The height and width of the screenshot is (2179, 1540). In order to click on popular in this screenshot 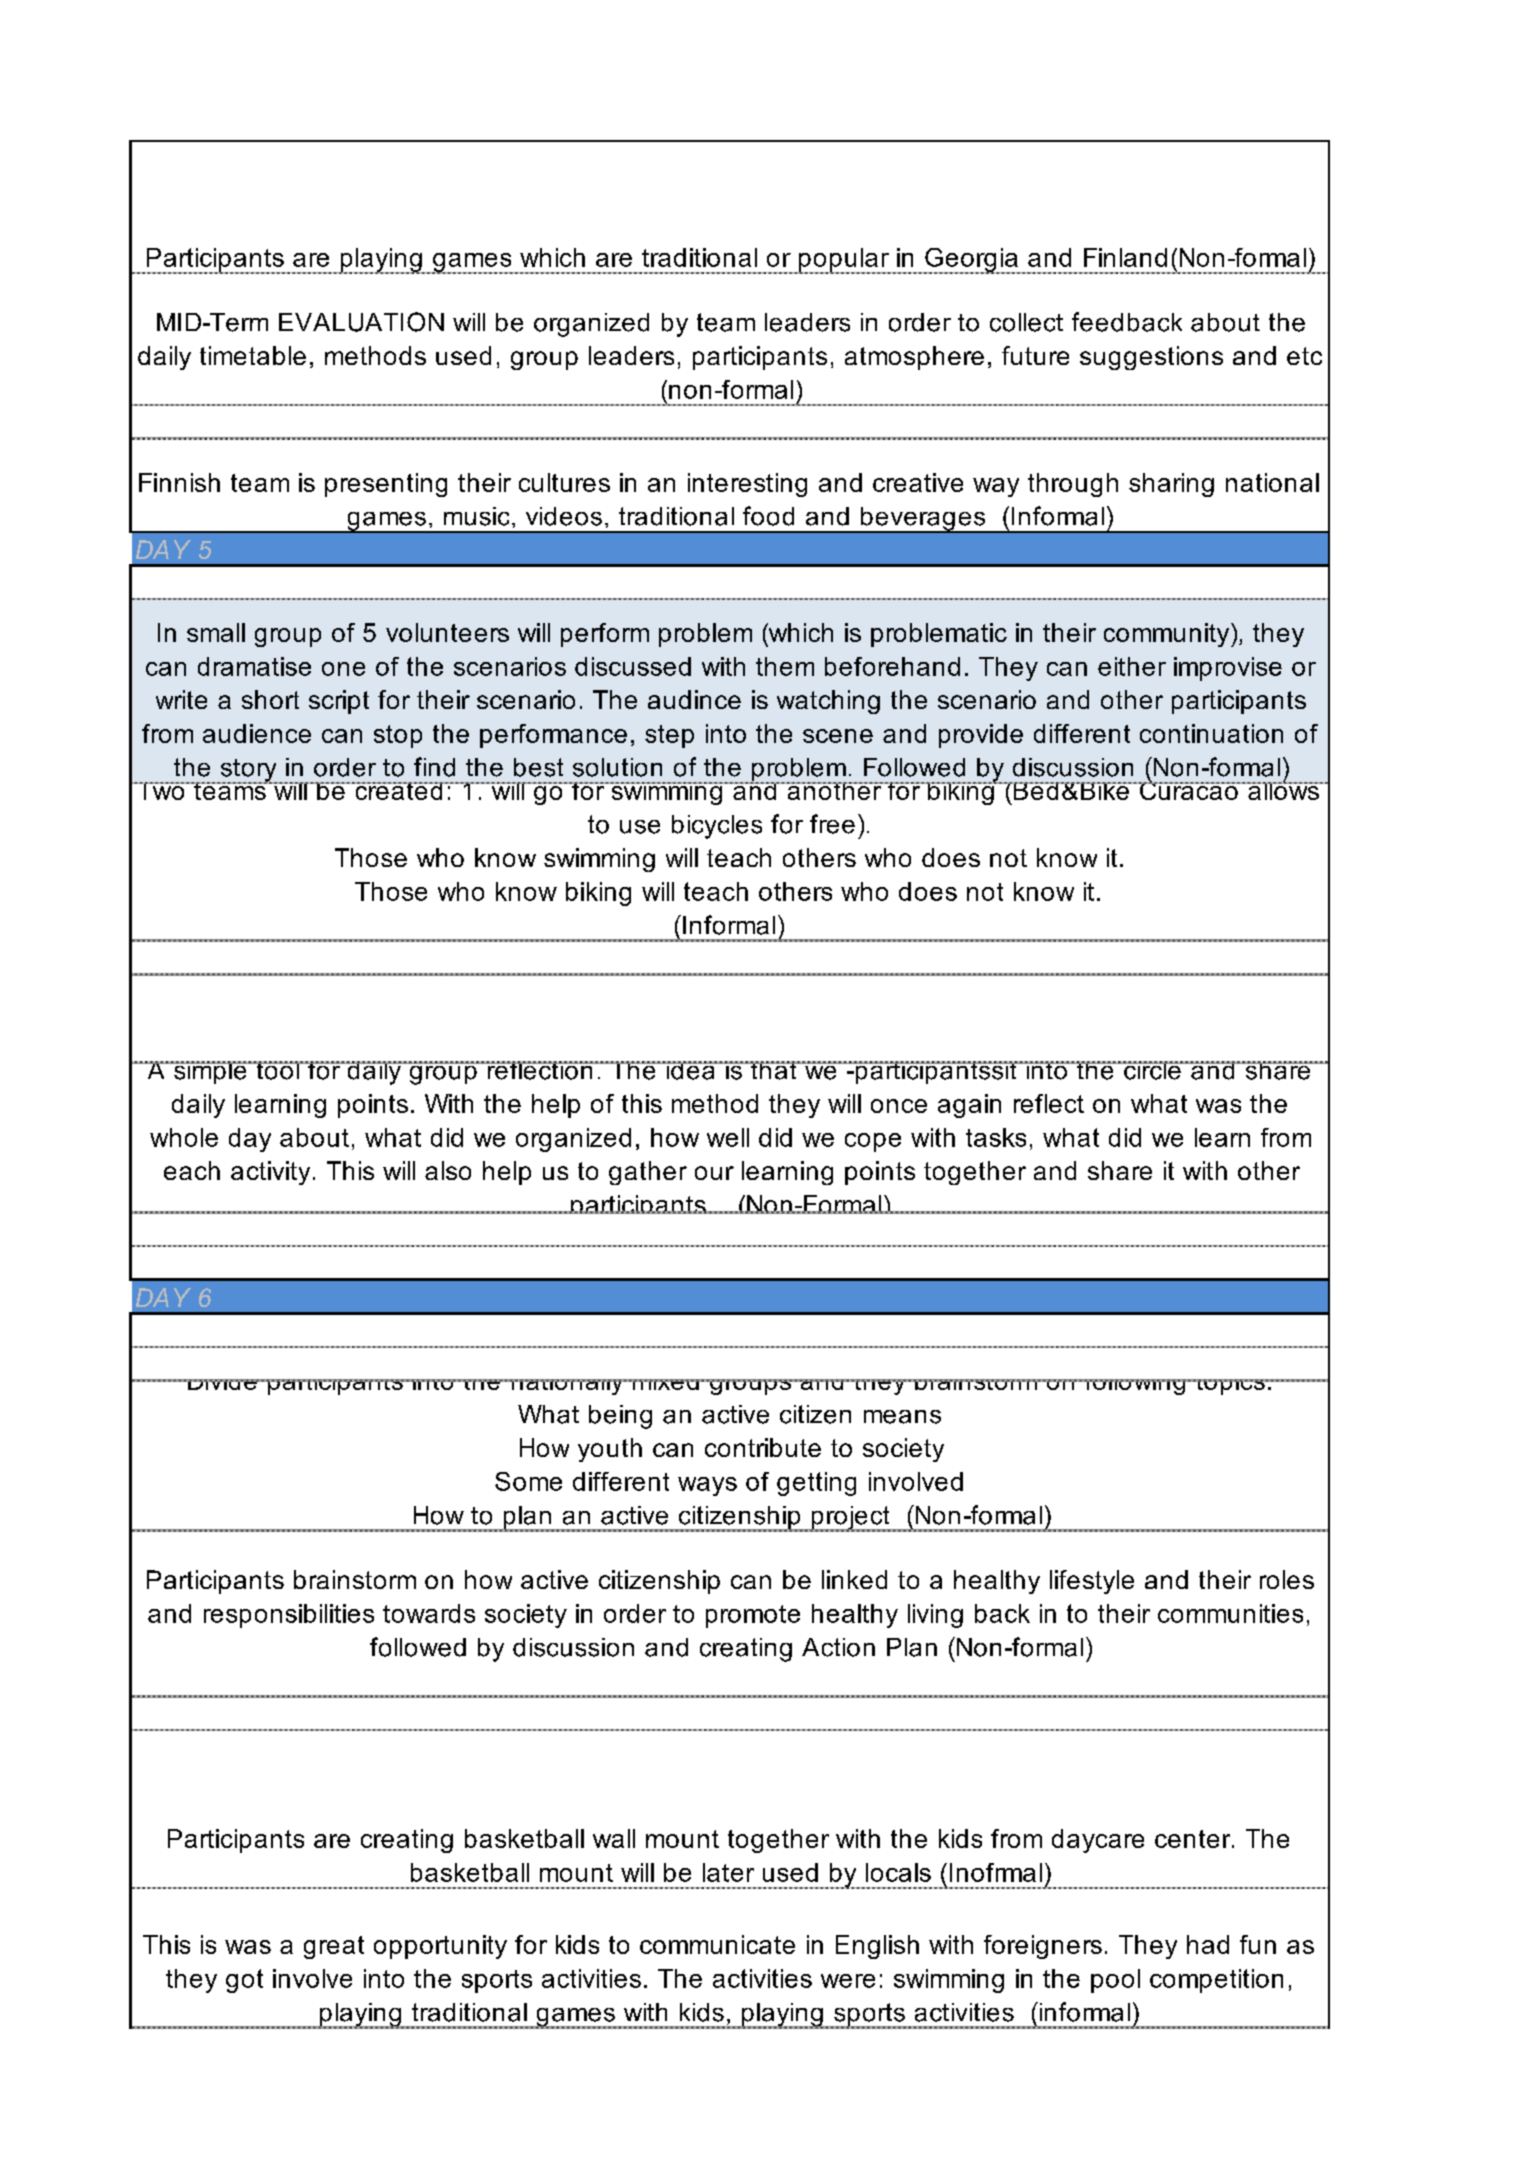, I will do `click(843, 261)`.
